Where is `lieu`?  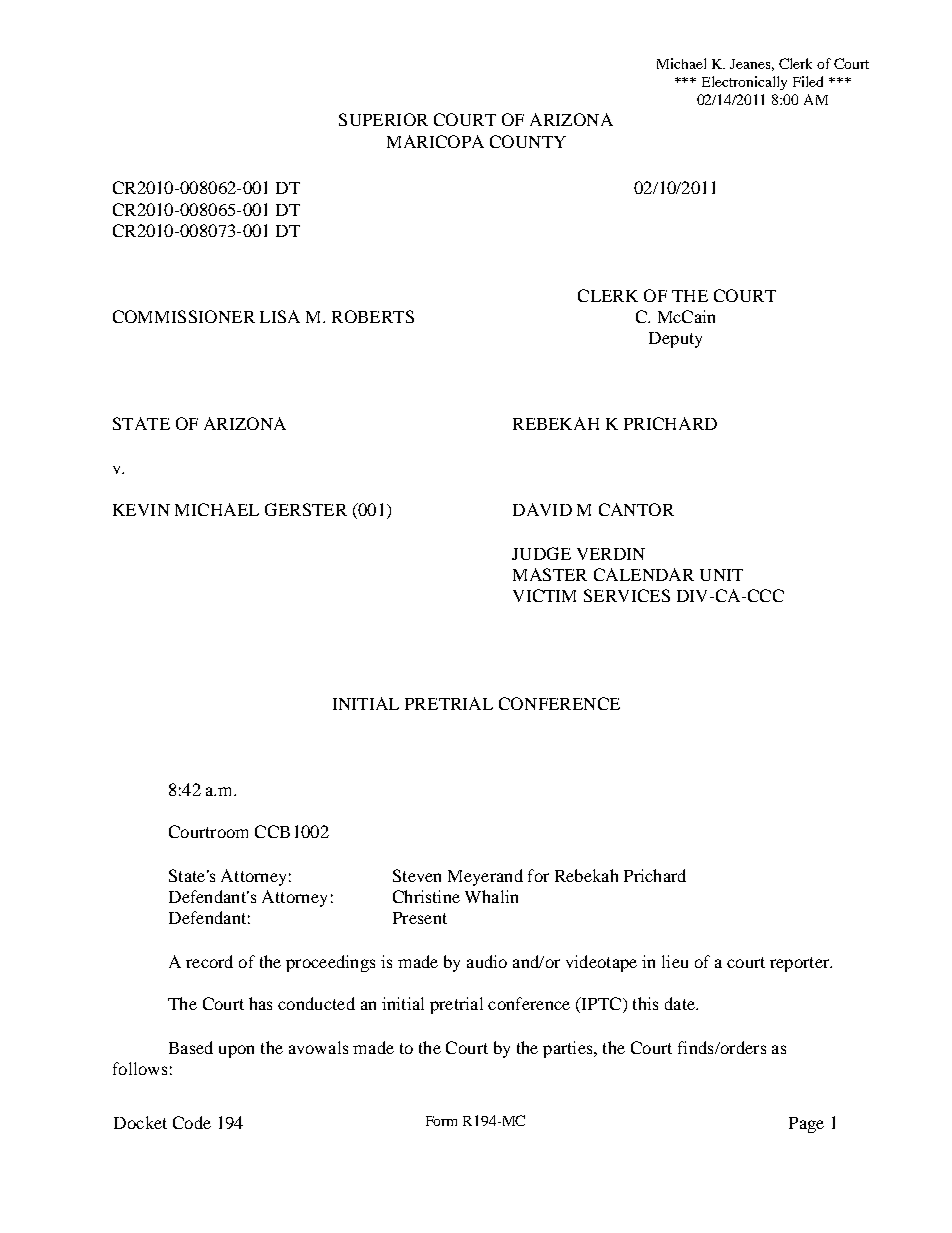 lieu is located at coordinates (675, 961).
